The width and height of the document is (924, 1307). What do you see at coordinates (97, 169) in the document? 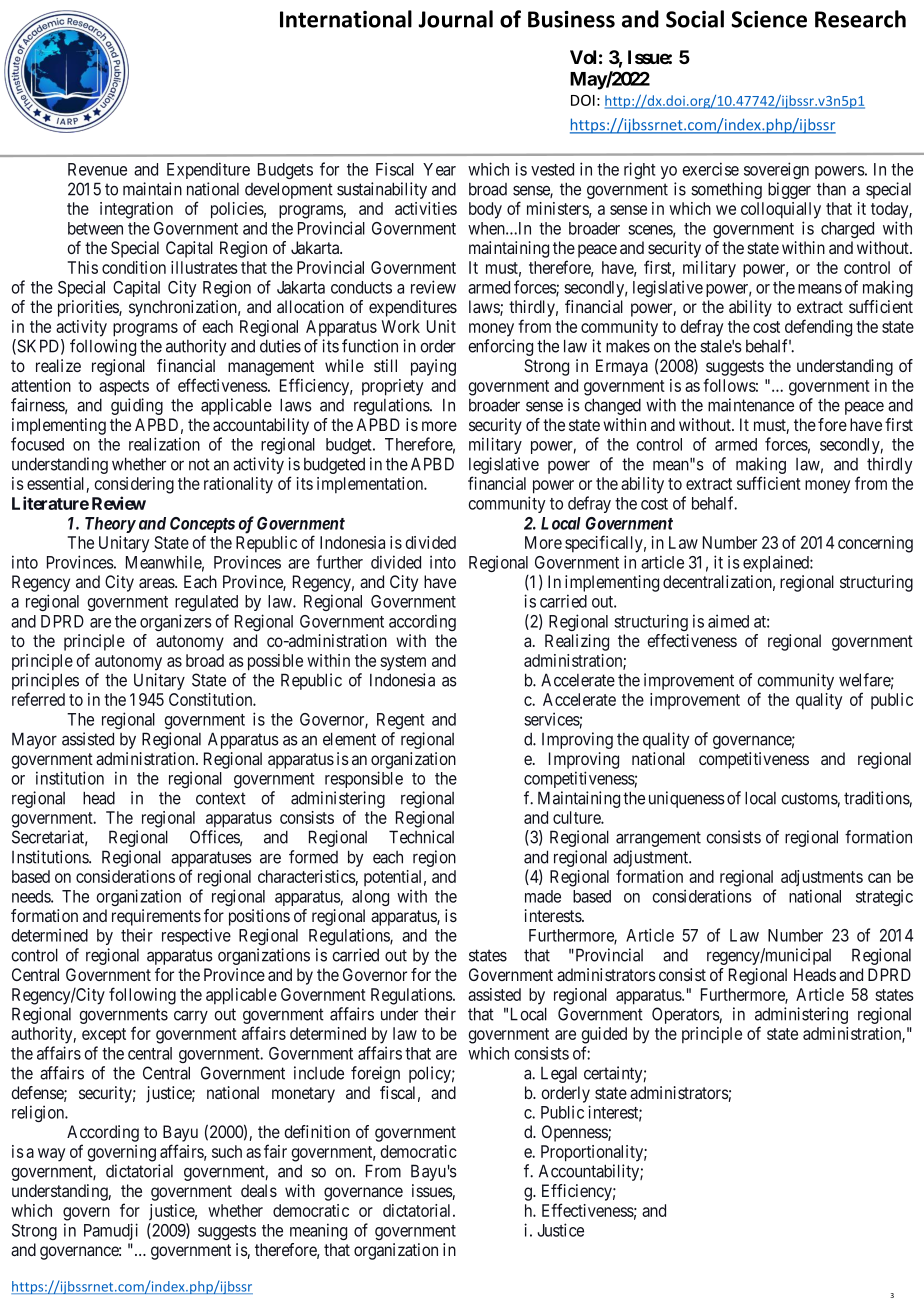
I see `Revenue` at bounding box center [97, 169].
